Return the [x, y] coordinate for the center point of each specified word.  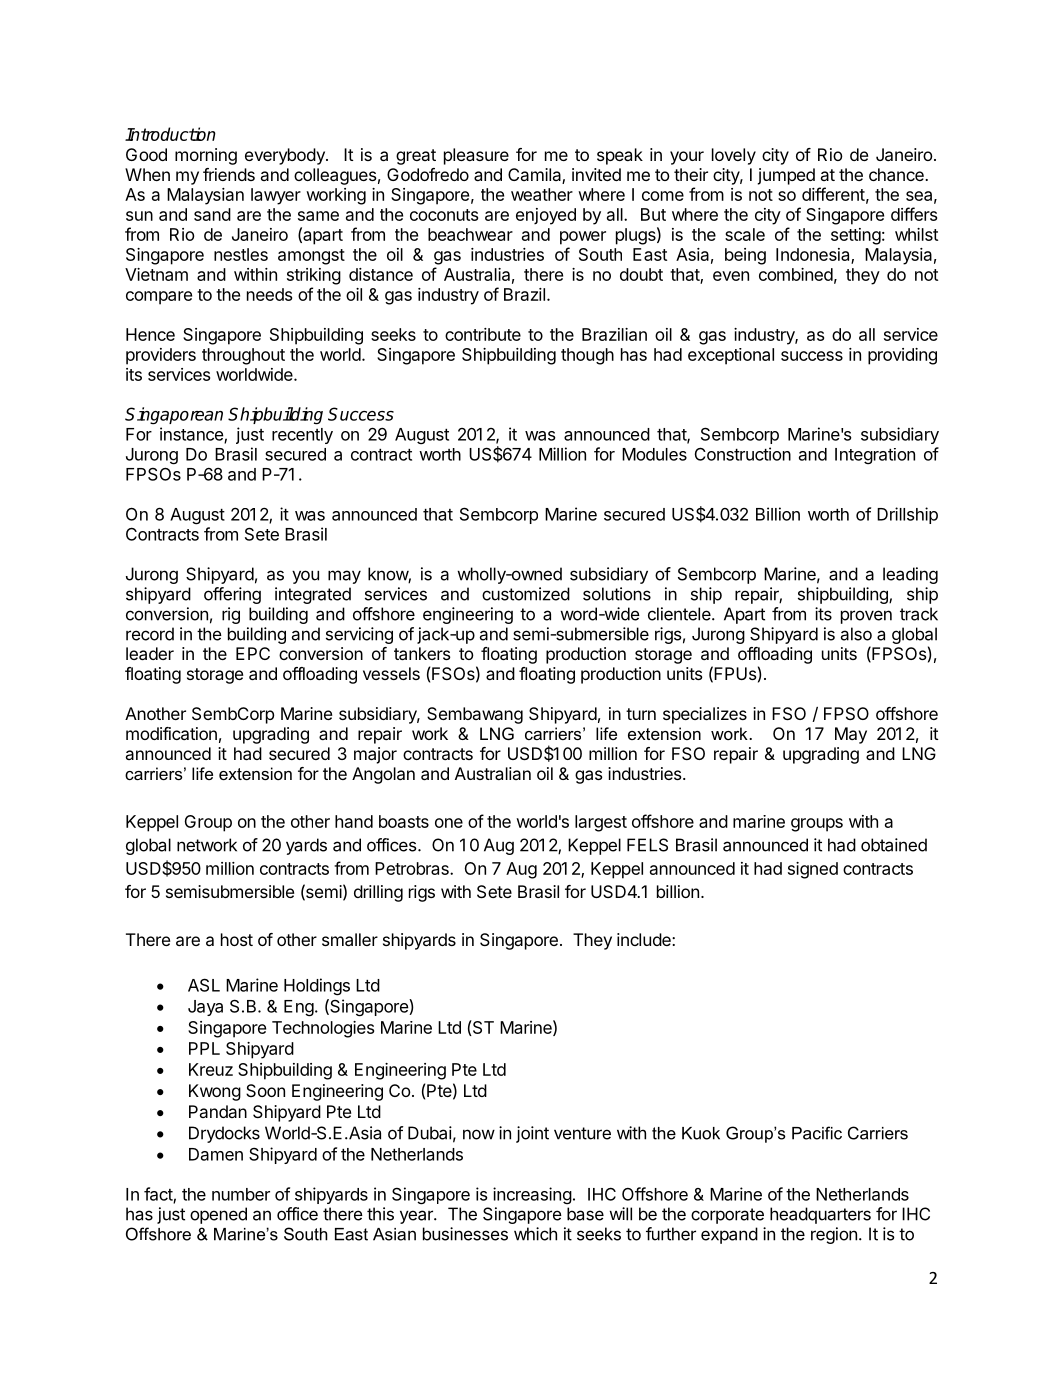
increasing [532, 1195]
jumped [786, 176]
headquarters [820, 1215]
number [241, 1194]
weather [542, 194]
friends [229, 174]
